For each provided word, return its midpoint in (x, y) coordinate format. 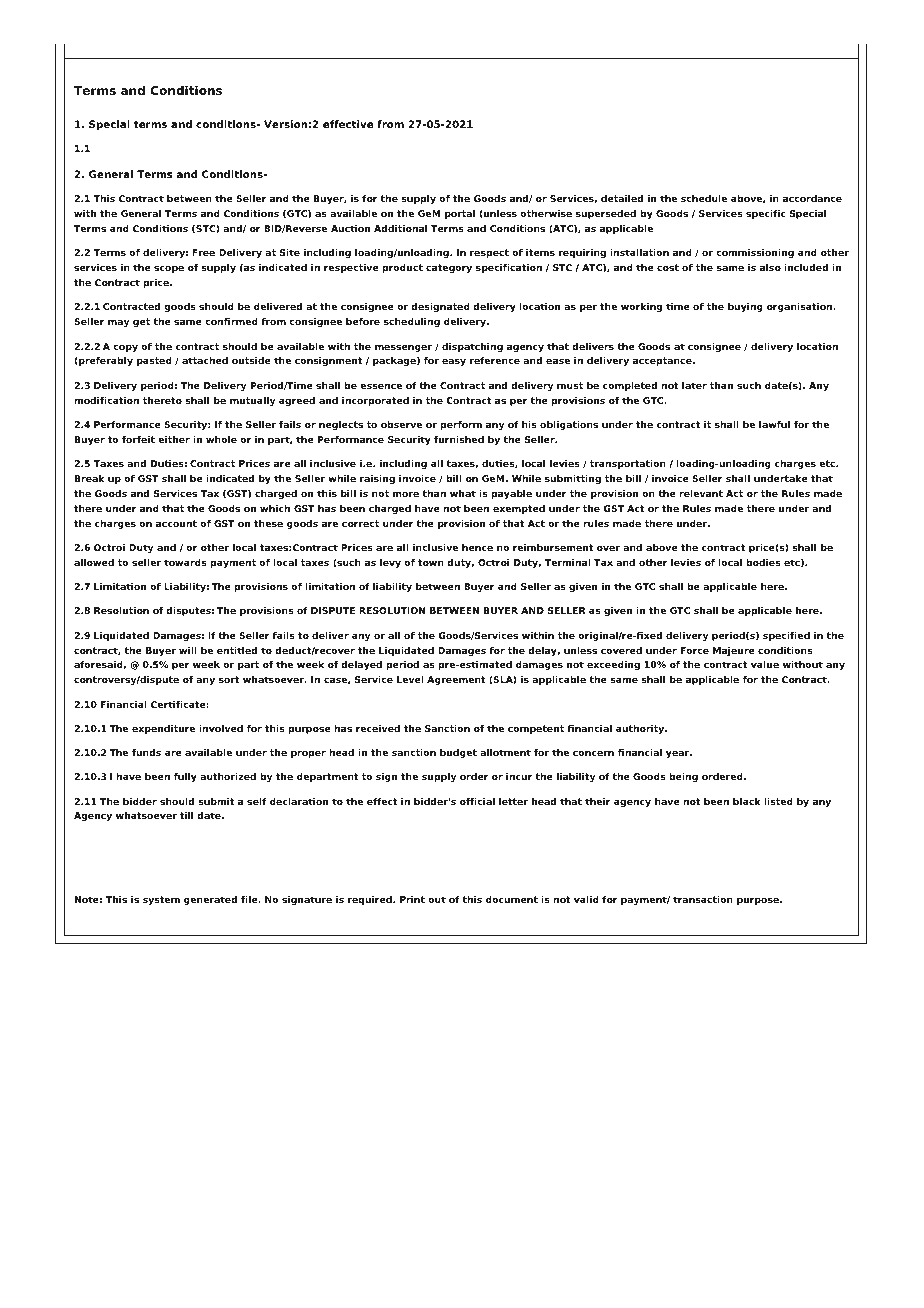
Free (203, 252)
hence (477, 547)
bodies (763, 562)
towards (185, 562)
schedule (704, 198)
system (161, 900)
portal (460, 214)
